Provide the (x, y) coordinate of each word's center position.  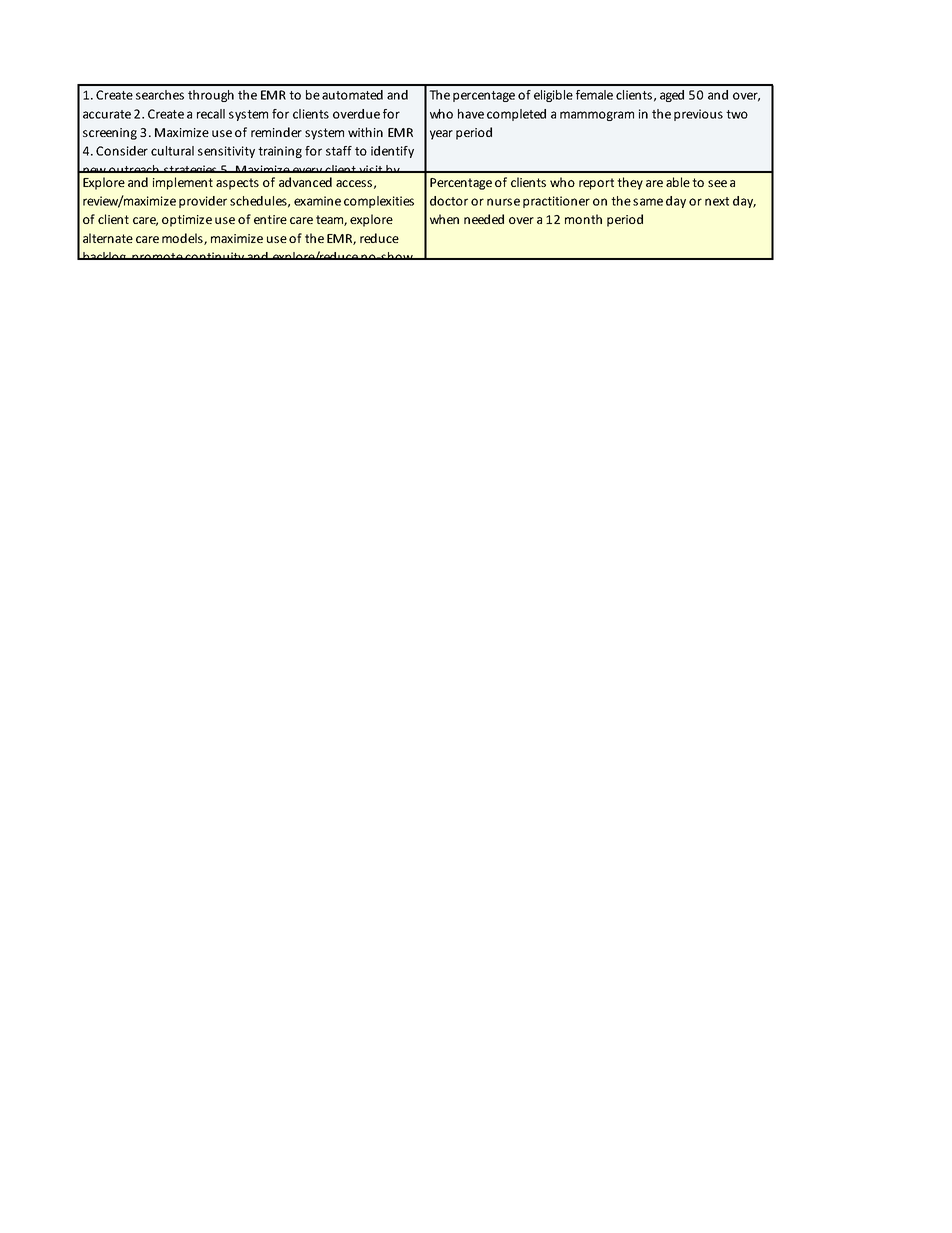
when (444, 219)
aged (672, 96)
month (583, 219)
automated (352, 95)
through (211, 96)
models (183, 239)
